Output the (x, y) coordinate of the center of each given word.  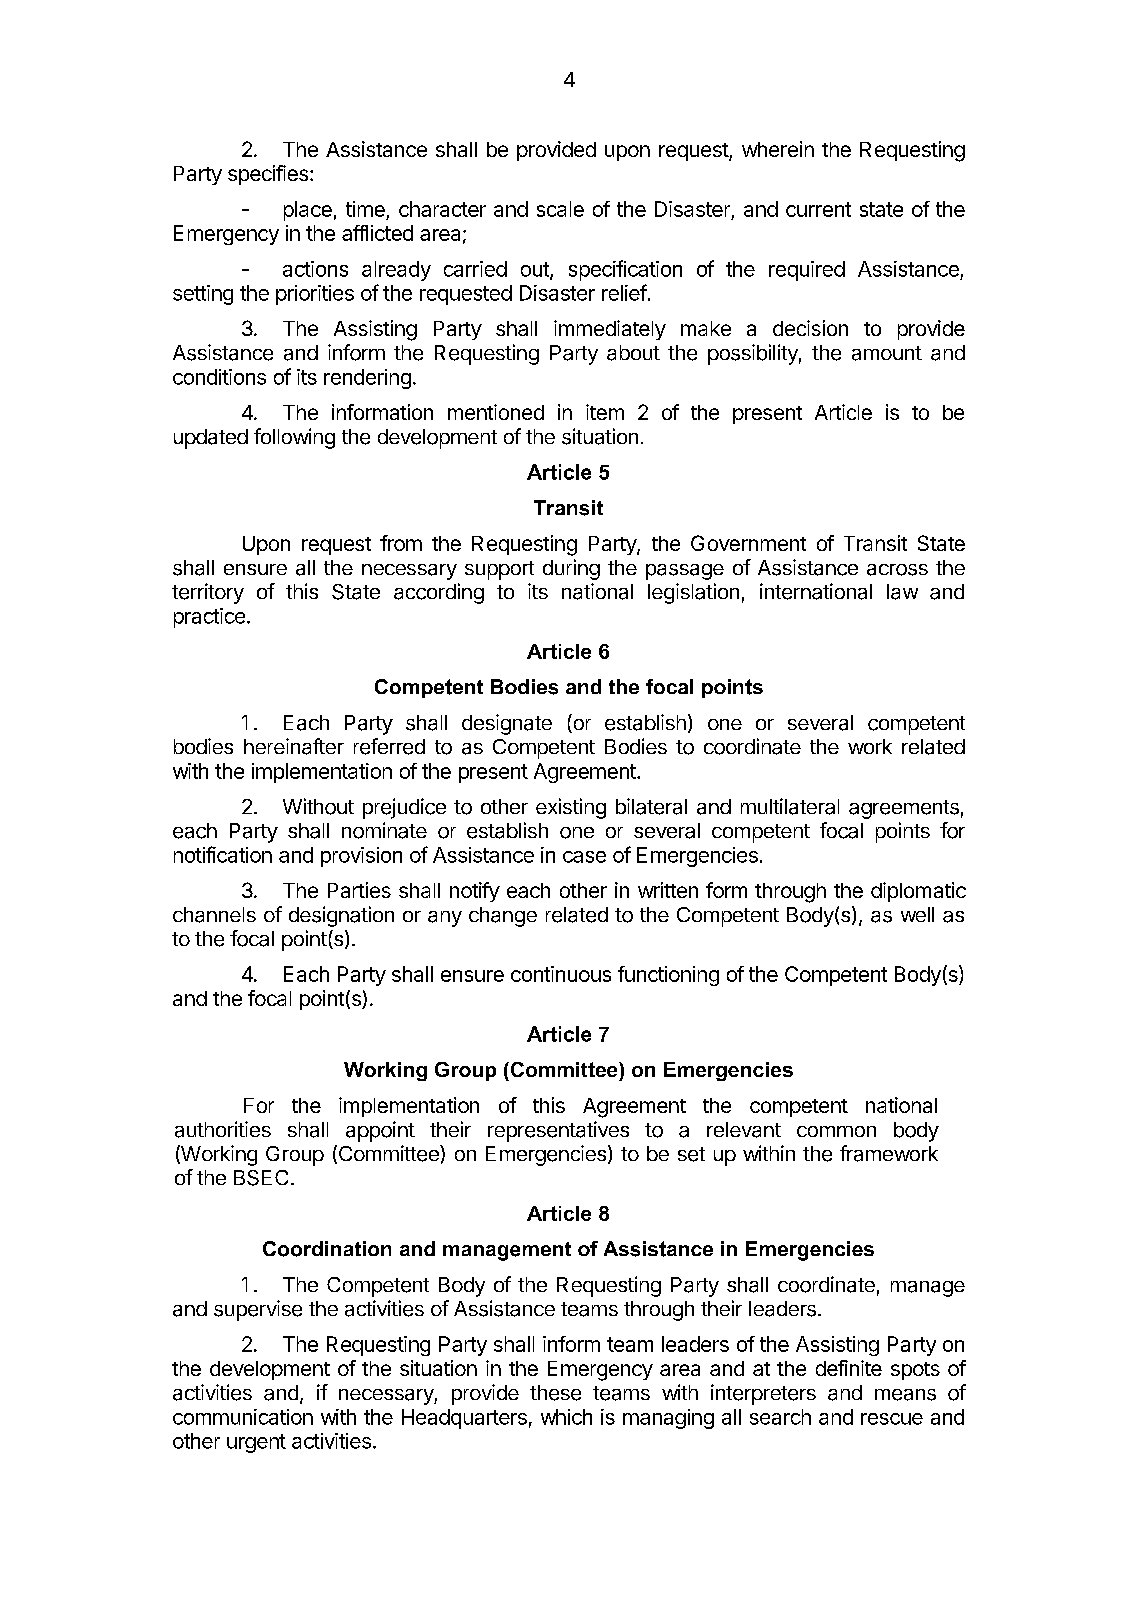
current (818, 209)
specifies (268, 175)
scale (560, 209)
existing (571, 808)
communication (243, 1417)
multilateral (790, 806)
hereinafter (294, 746)
